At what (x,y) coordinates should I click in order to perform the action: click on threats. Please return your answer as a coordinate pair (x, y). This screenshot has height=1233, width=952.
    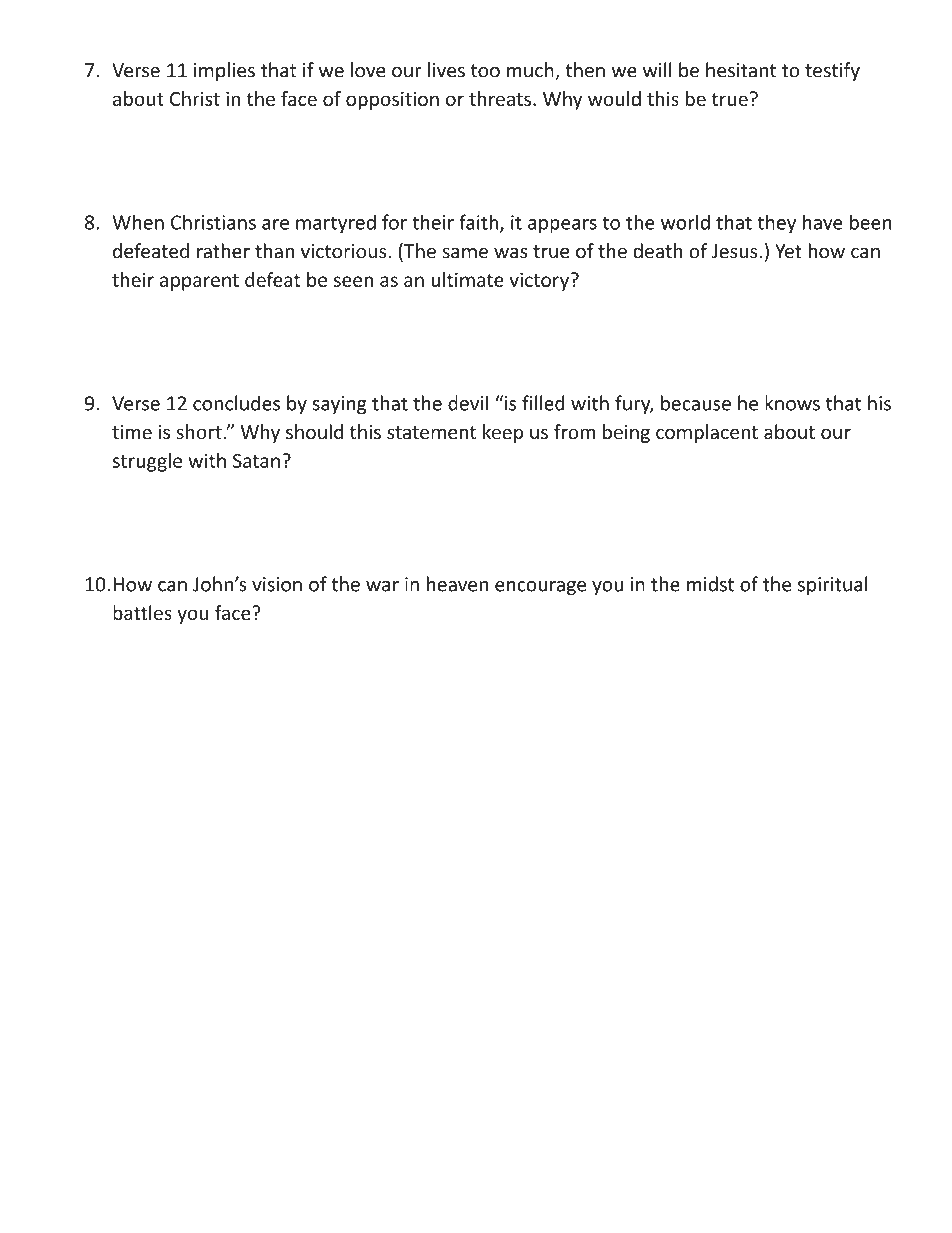
    Looking at the image, I should click on (500, 98).
